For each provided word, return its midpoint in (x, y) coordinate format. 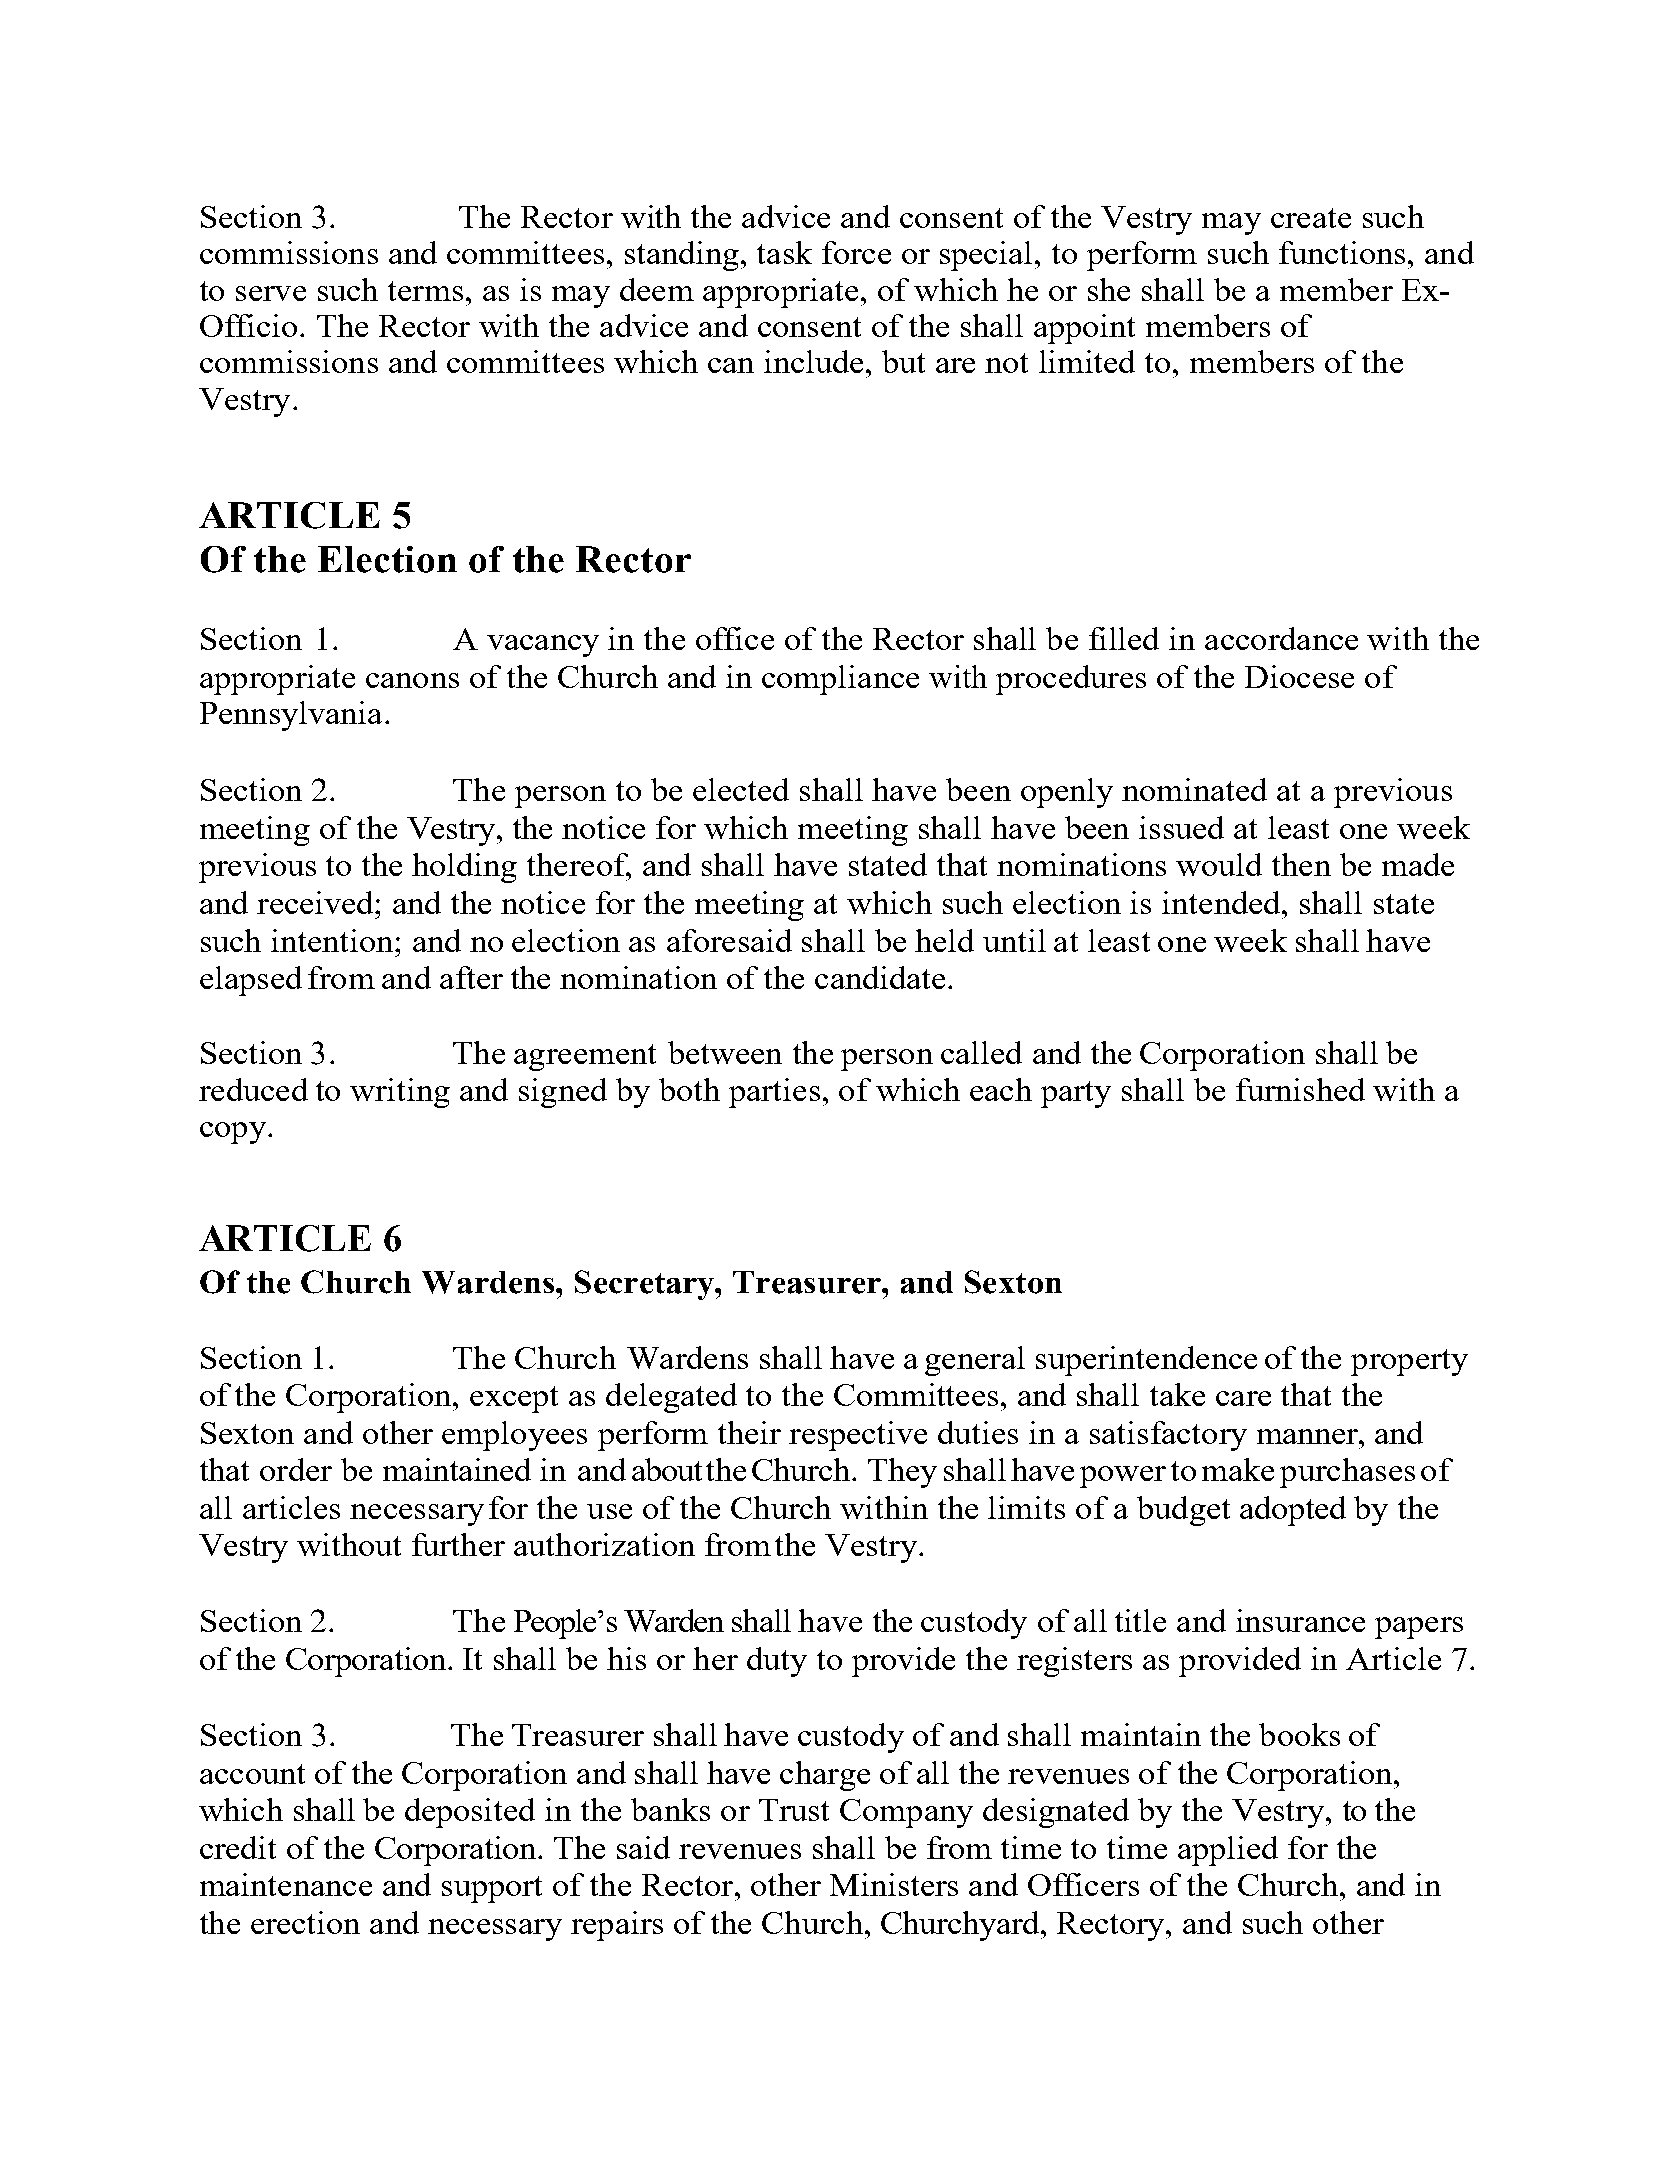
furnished (1300, 1089)
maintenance (286, 1884)
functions (1342, 252)
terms (425, 291)
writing (400, 1093)
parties (774, 1093)
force (856, 252)
